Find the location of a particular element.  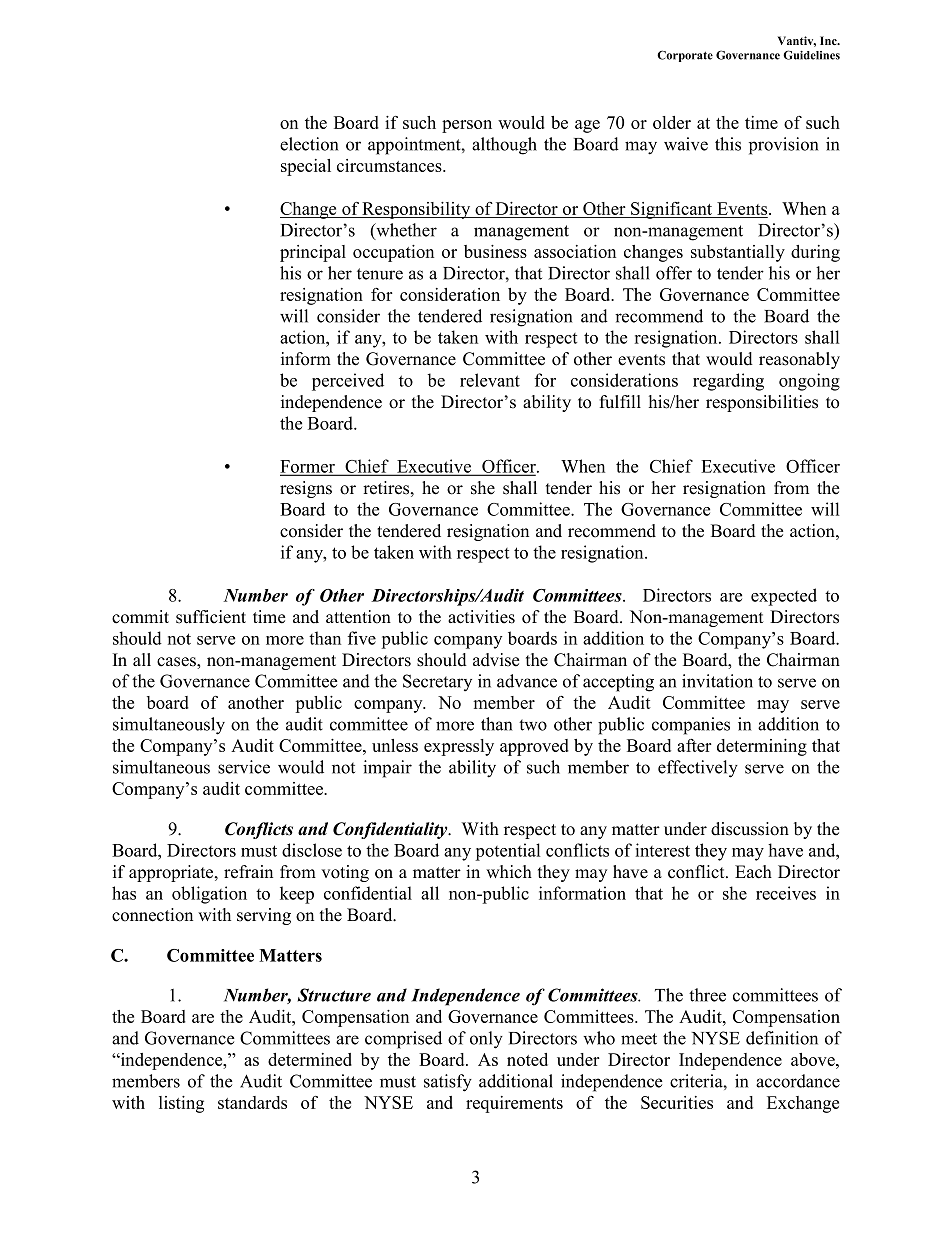

election is located at coordinates (309, 144).
